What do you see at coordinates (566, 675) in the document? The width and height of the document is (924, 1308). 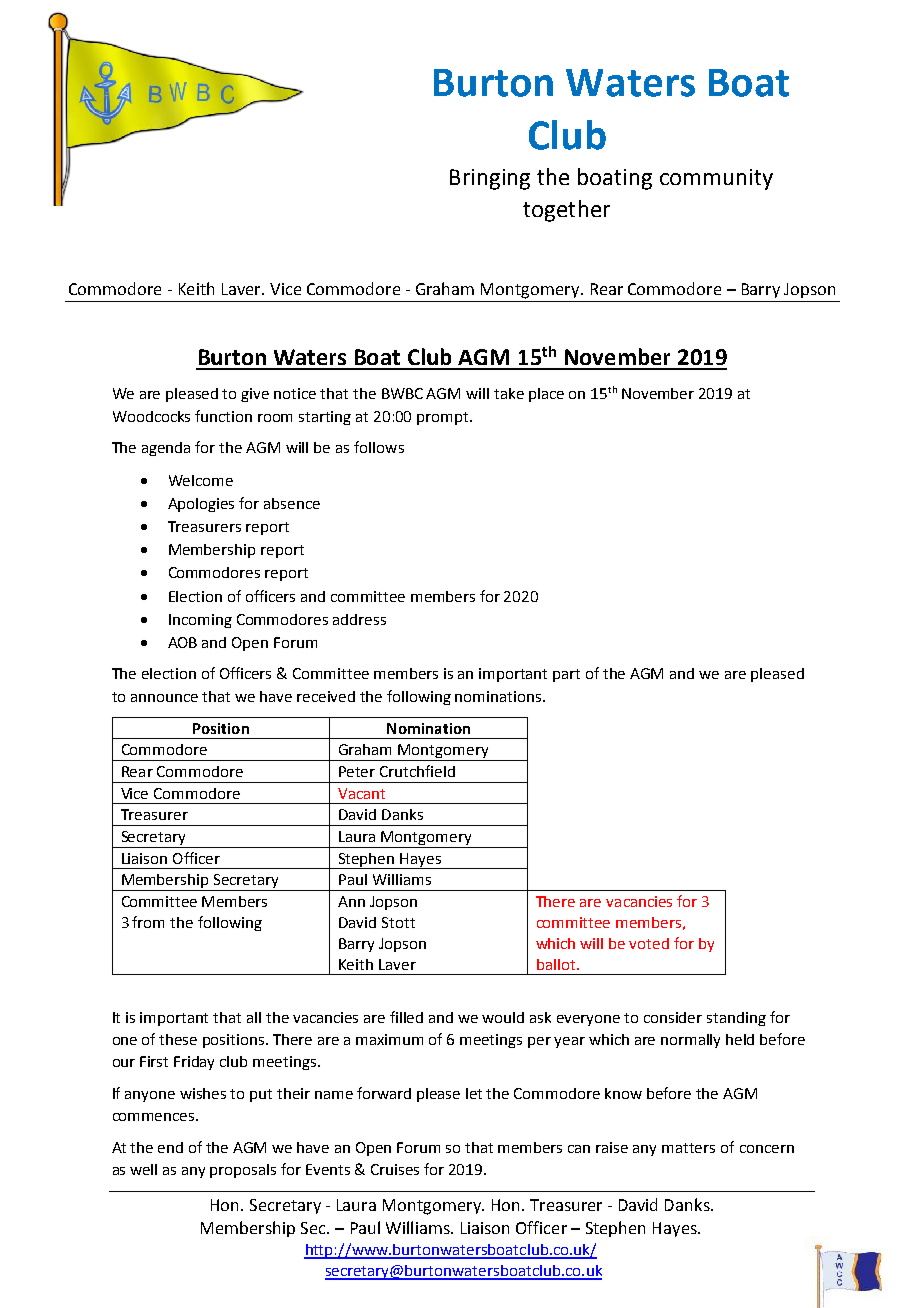 I see `part` at bounding box center [566, 675].
